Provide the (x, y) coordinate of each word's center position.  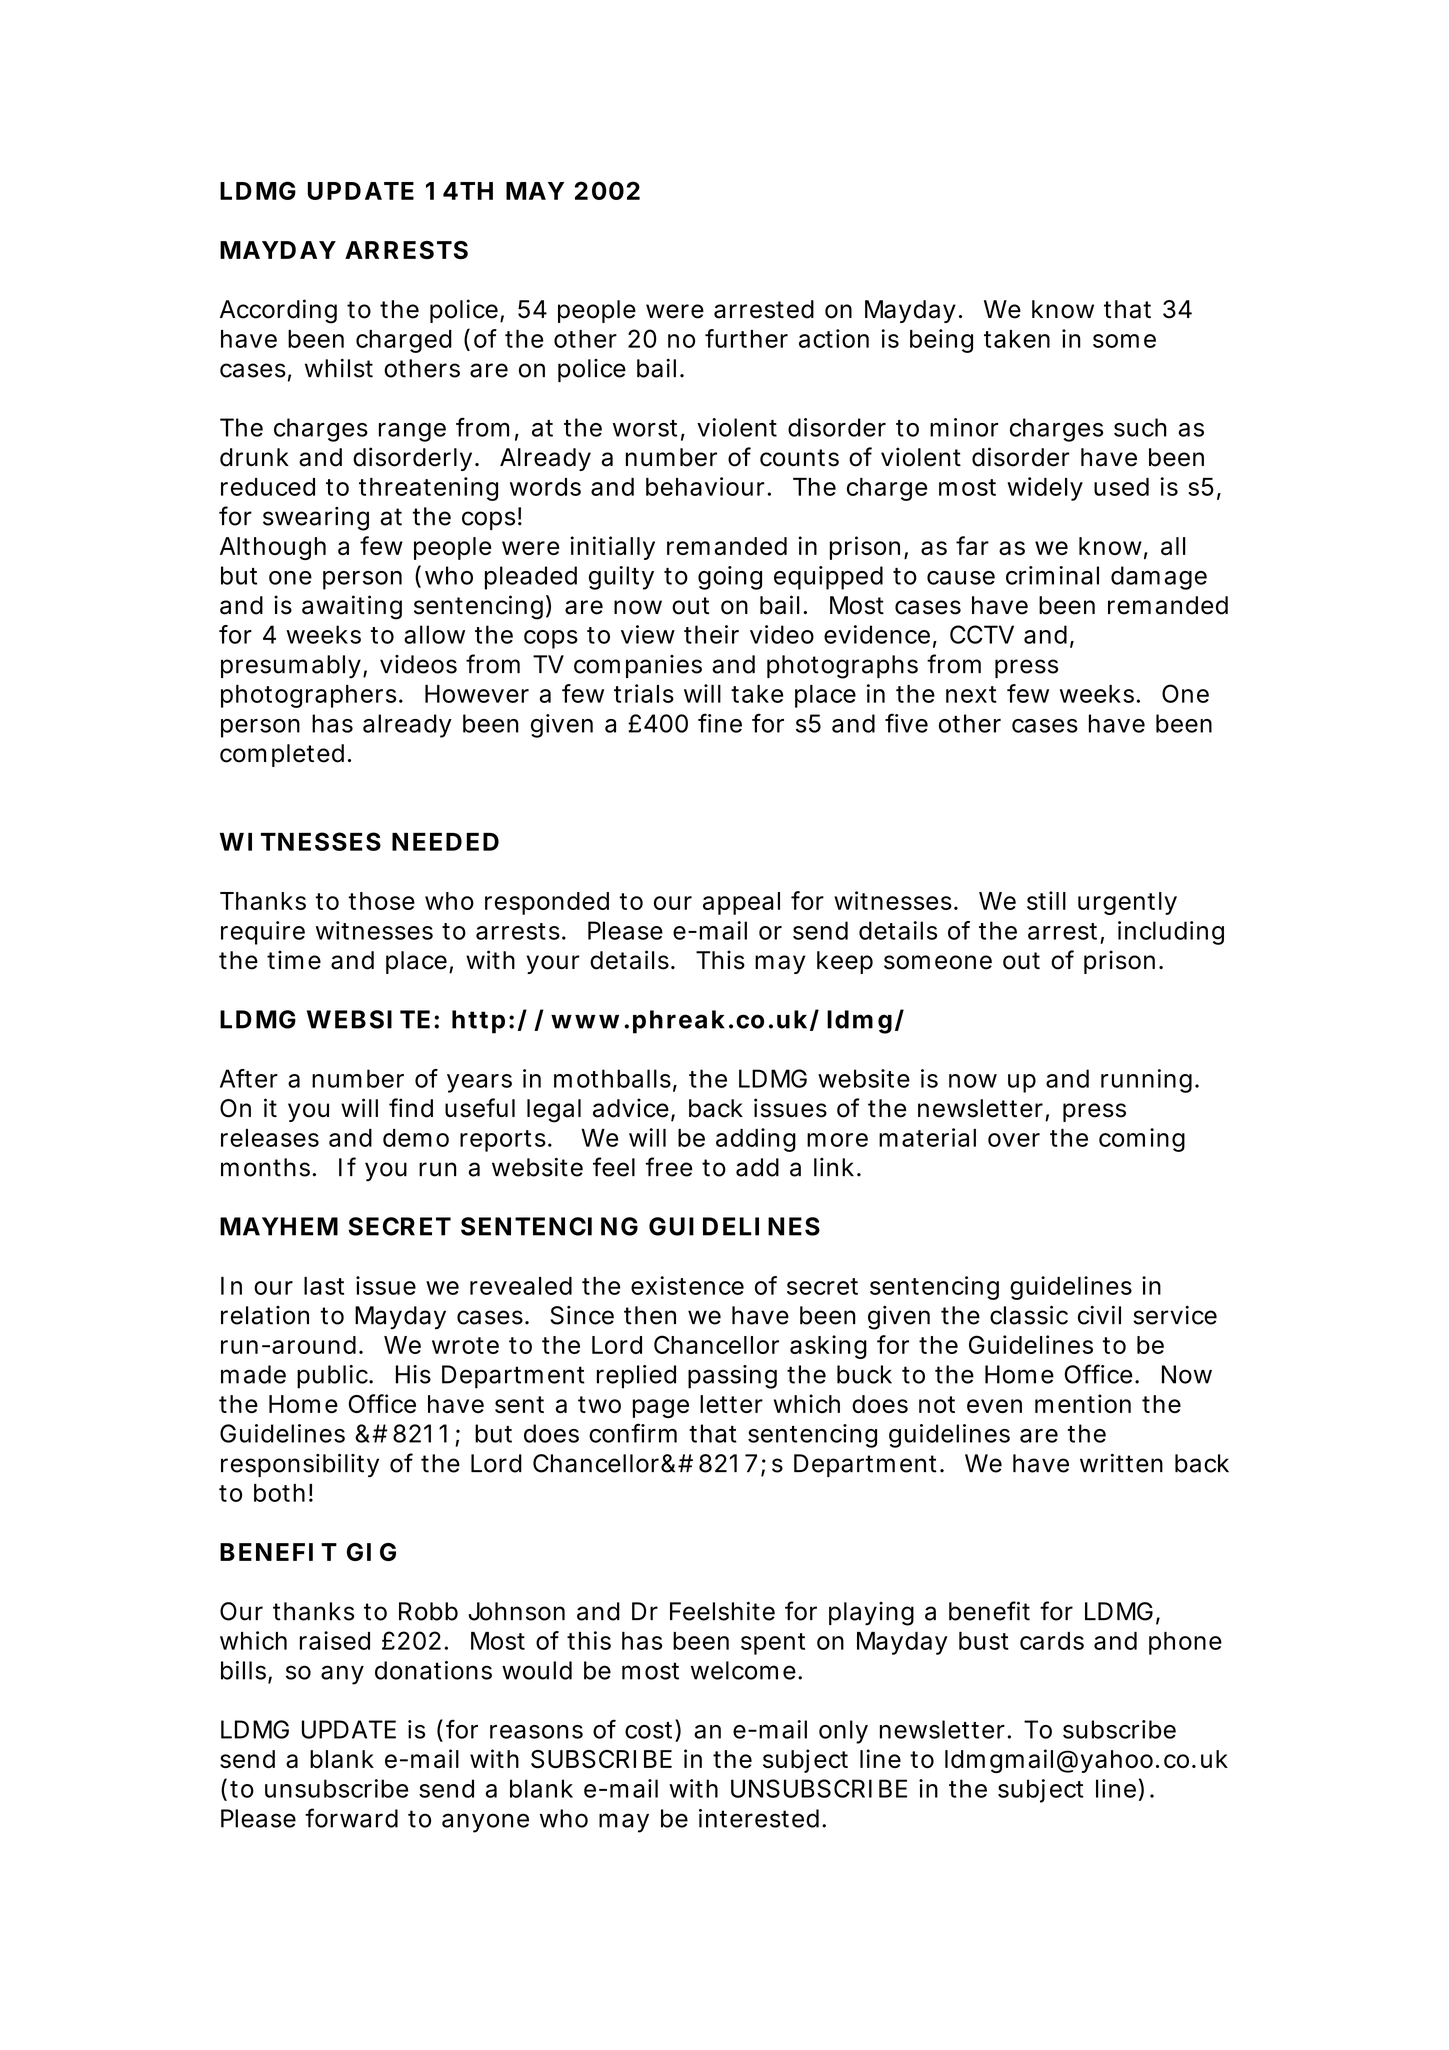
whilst (339, 368)
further (746, 338)
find (411, 1108)
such (1140, 427)
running (1146, 1081)
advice (631, 1108)
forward (351, 1818)
